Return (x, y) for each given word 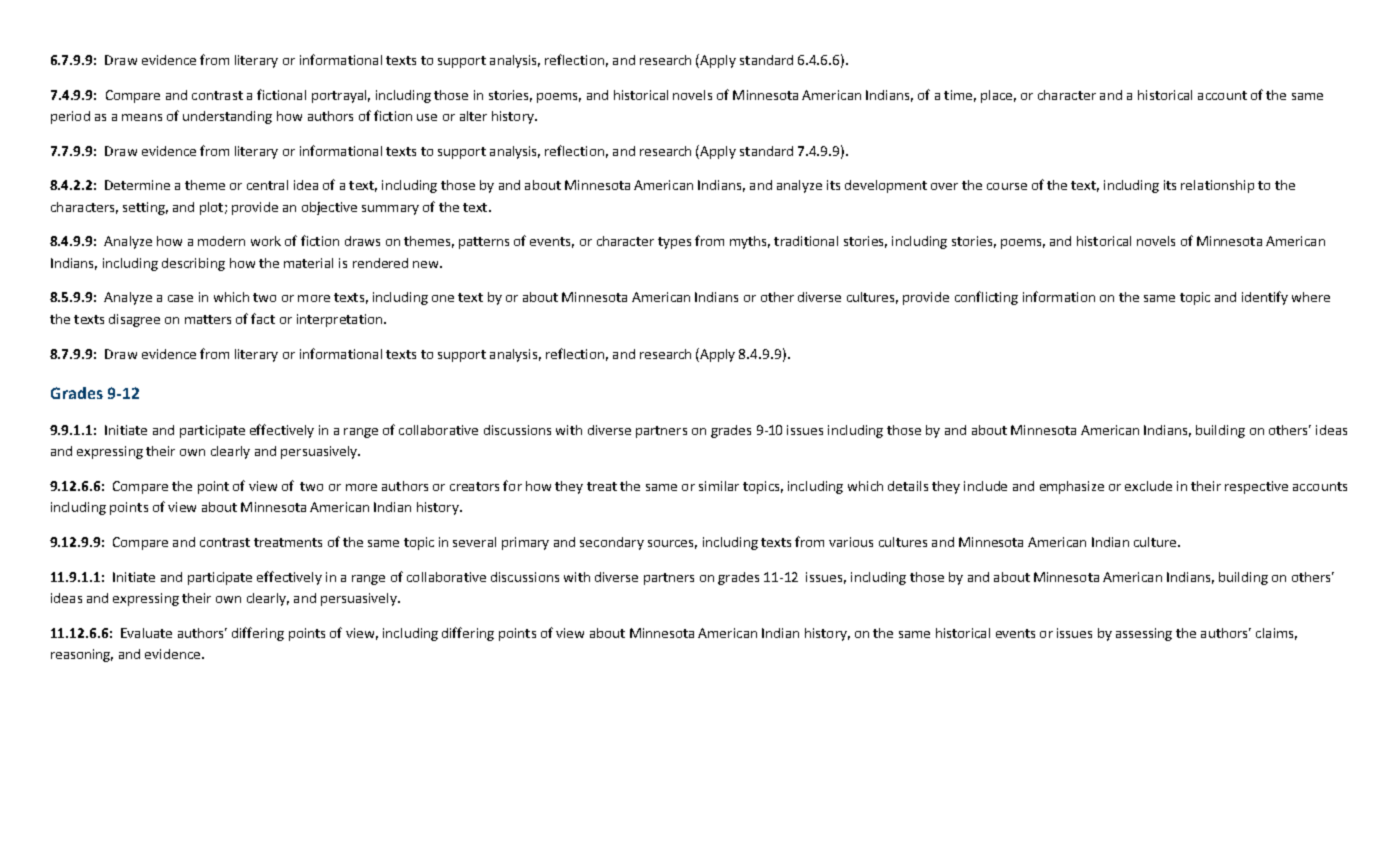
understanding (227, 117)
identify (1265, 298)
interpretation (341, 320)
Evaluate (146, 633)
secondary (612, 543)
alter (473, 116)
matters (208, 319)
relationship (1217, 186)
